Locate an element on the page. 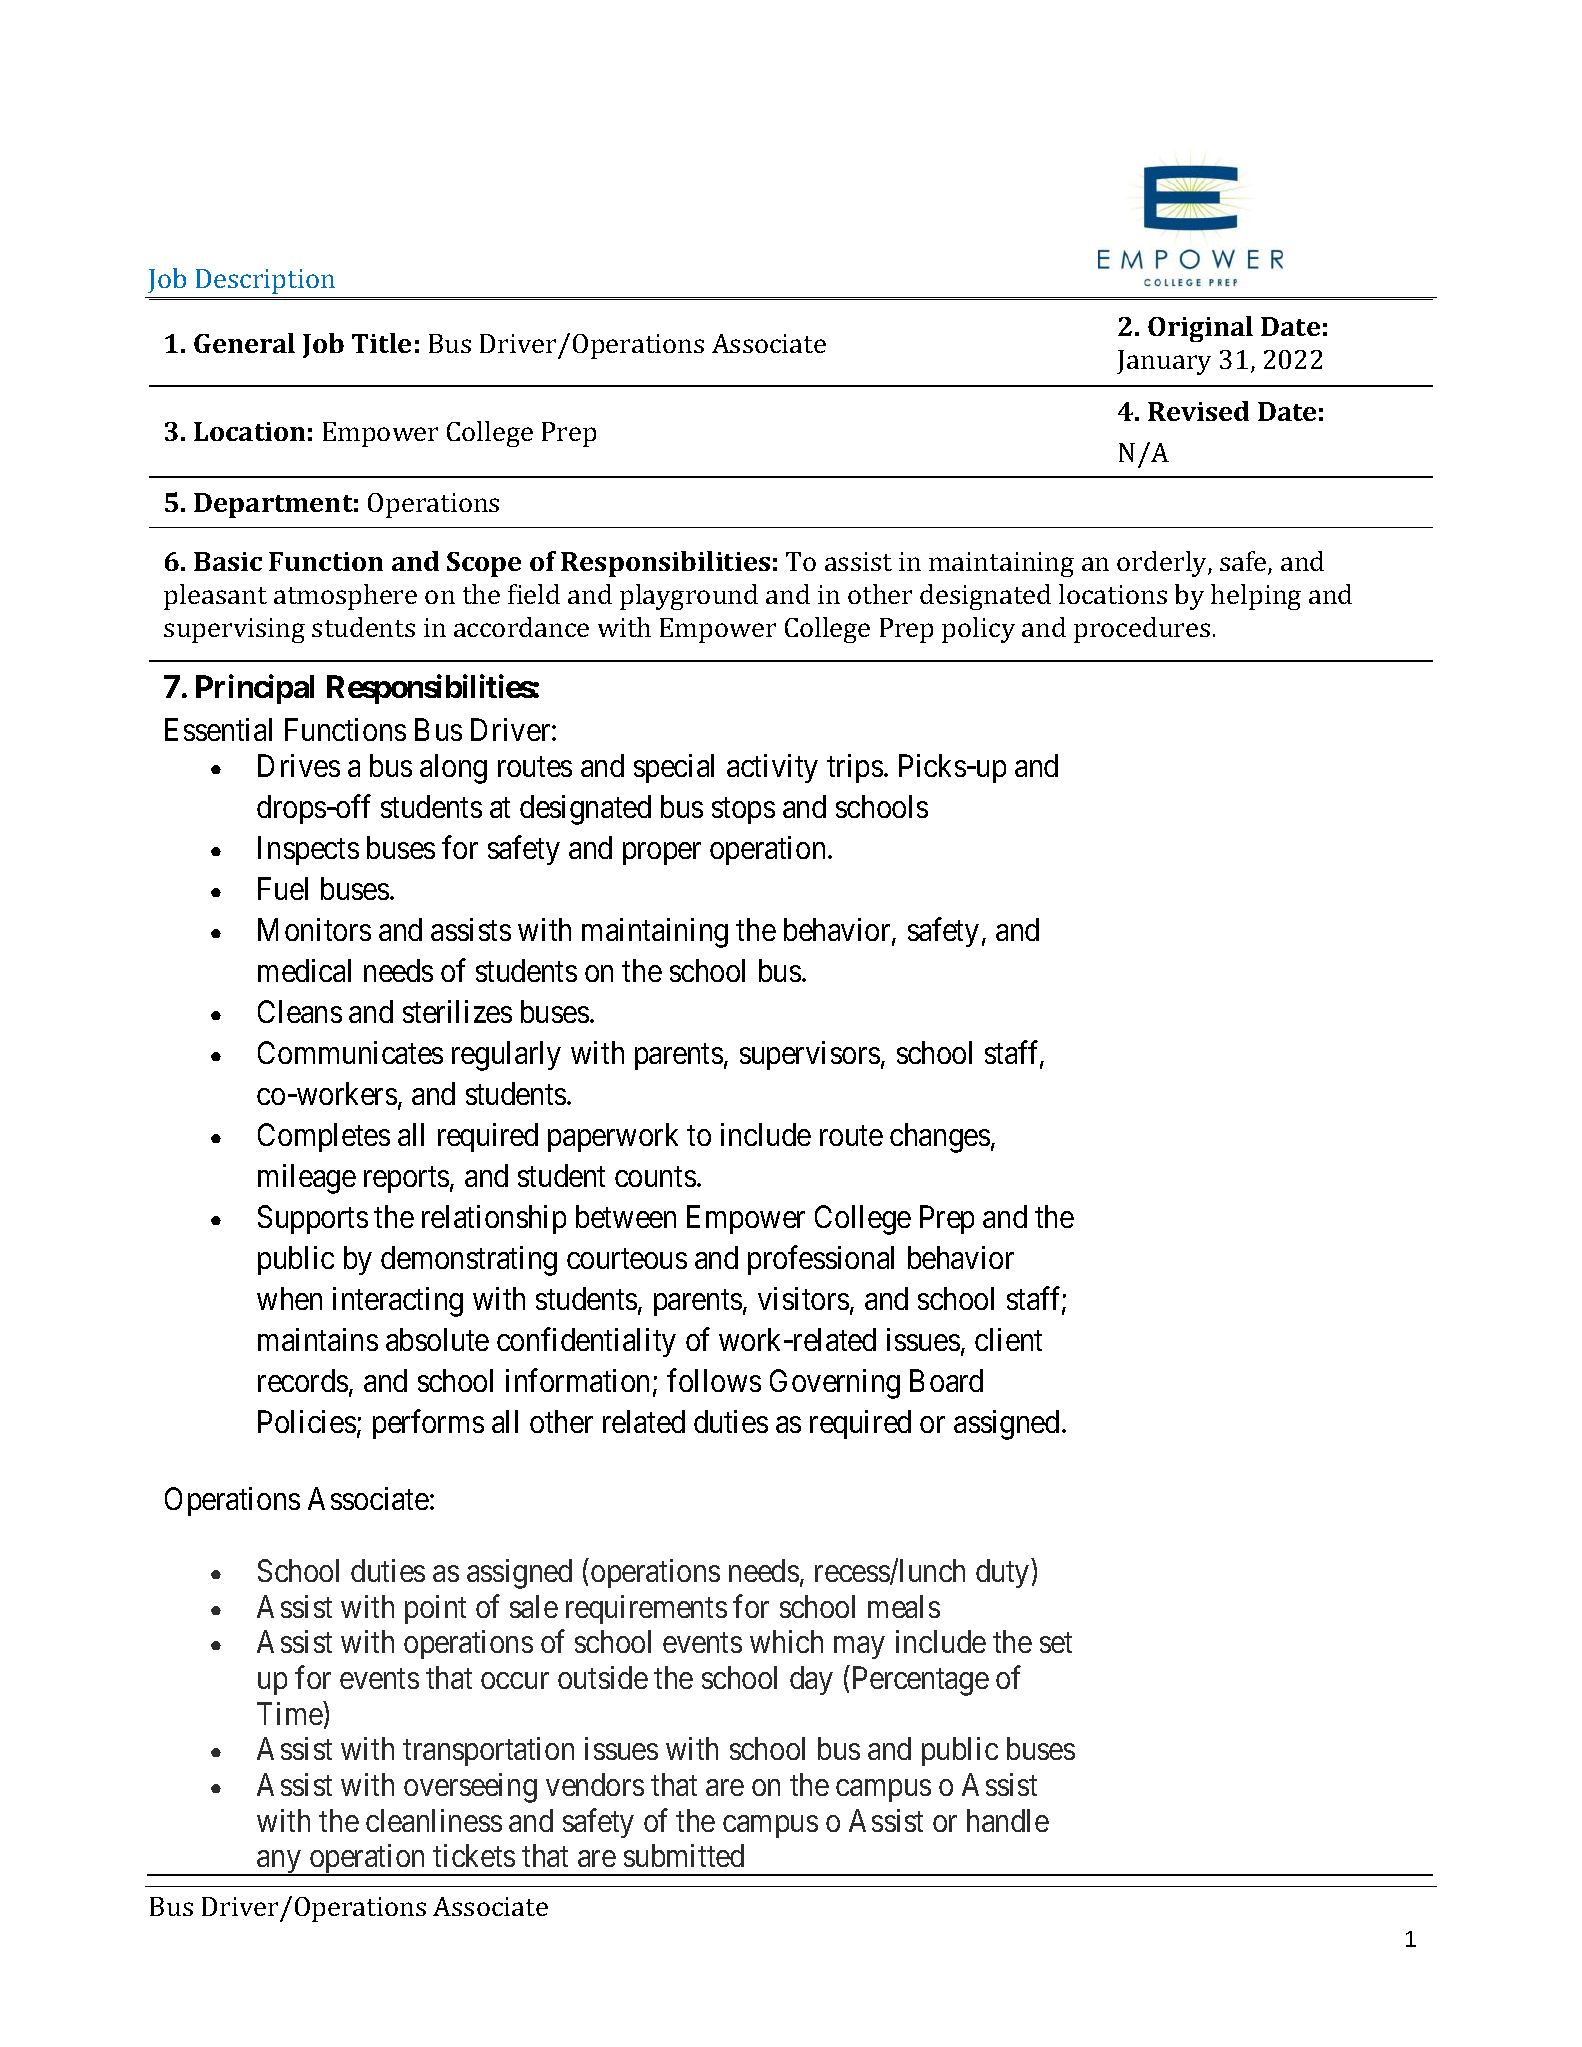  January is located at coordinates (1164, 362).
